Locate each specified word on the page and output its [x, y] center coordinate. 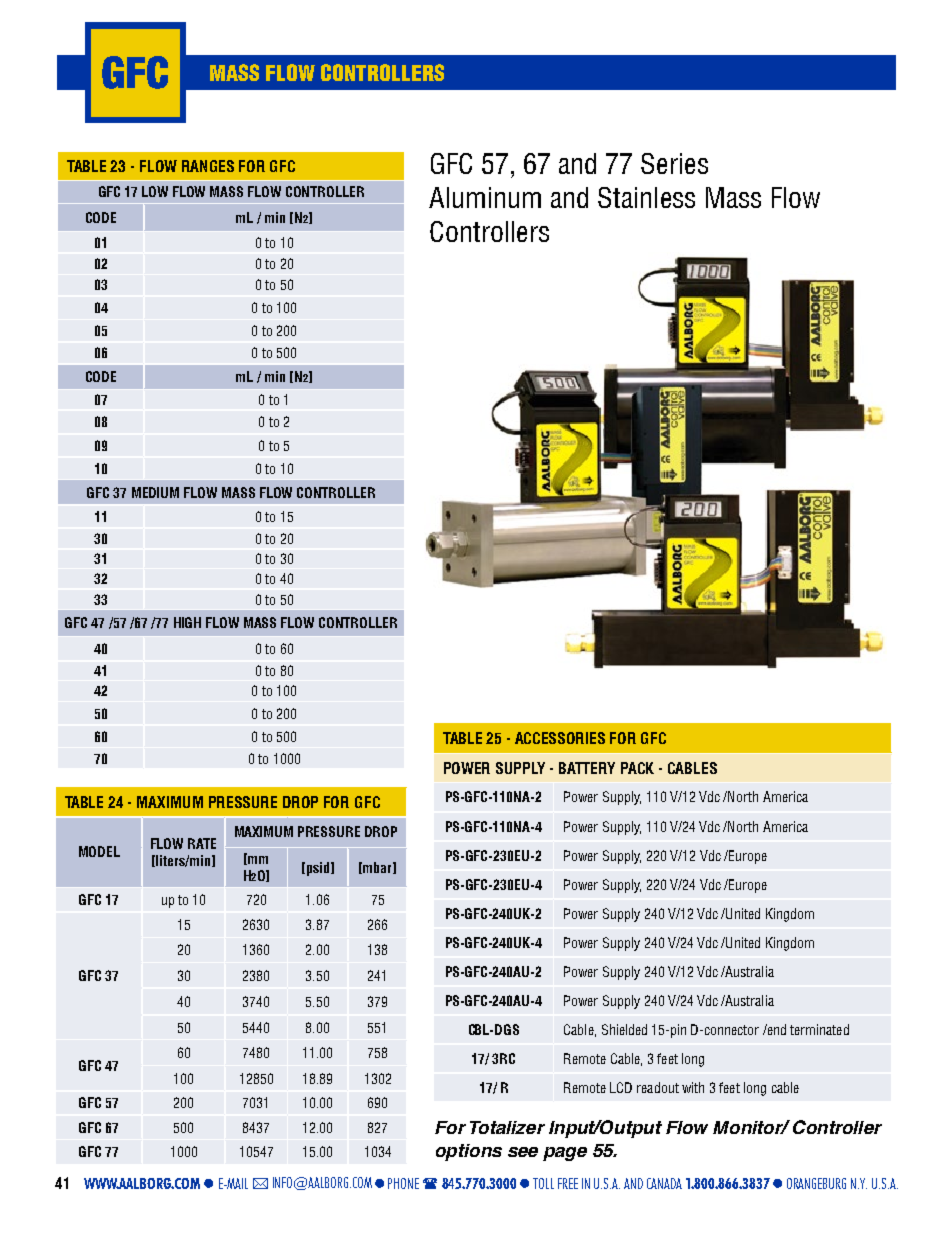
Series [674, 163]
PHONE [403, 1183]
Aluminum [485, 197]
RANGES [208, 166]
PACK [637, 768]
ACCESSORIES [560, 738]
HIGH [187, 622]
